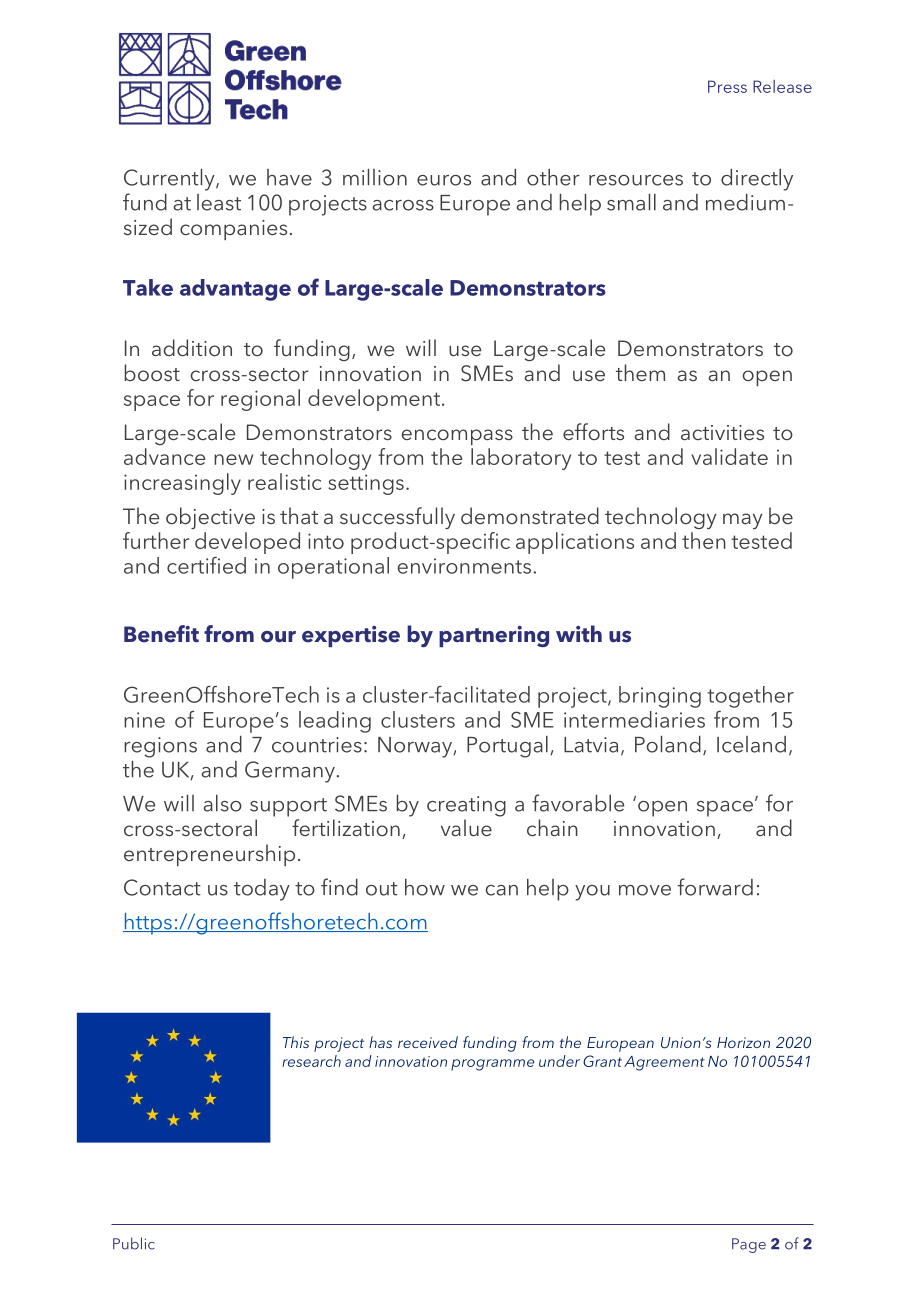 This screenshot has height=1308, width=924. Describe the element at coordinates (492, 1065) in the screenshot. I see `programme` at that location.
